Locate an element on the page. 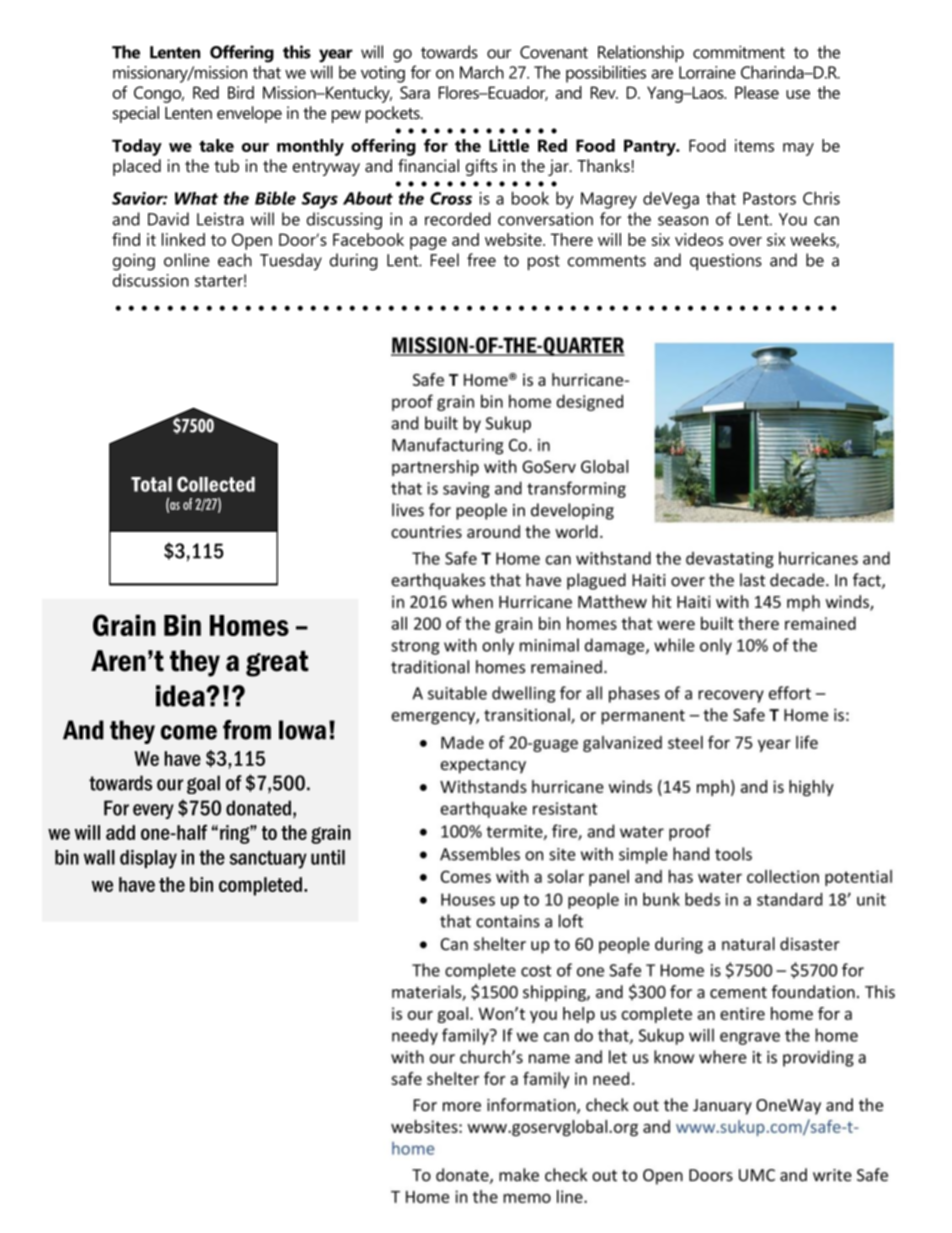 This document has width=952, height=1233. Bird is located at coordinates (241, 92).
